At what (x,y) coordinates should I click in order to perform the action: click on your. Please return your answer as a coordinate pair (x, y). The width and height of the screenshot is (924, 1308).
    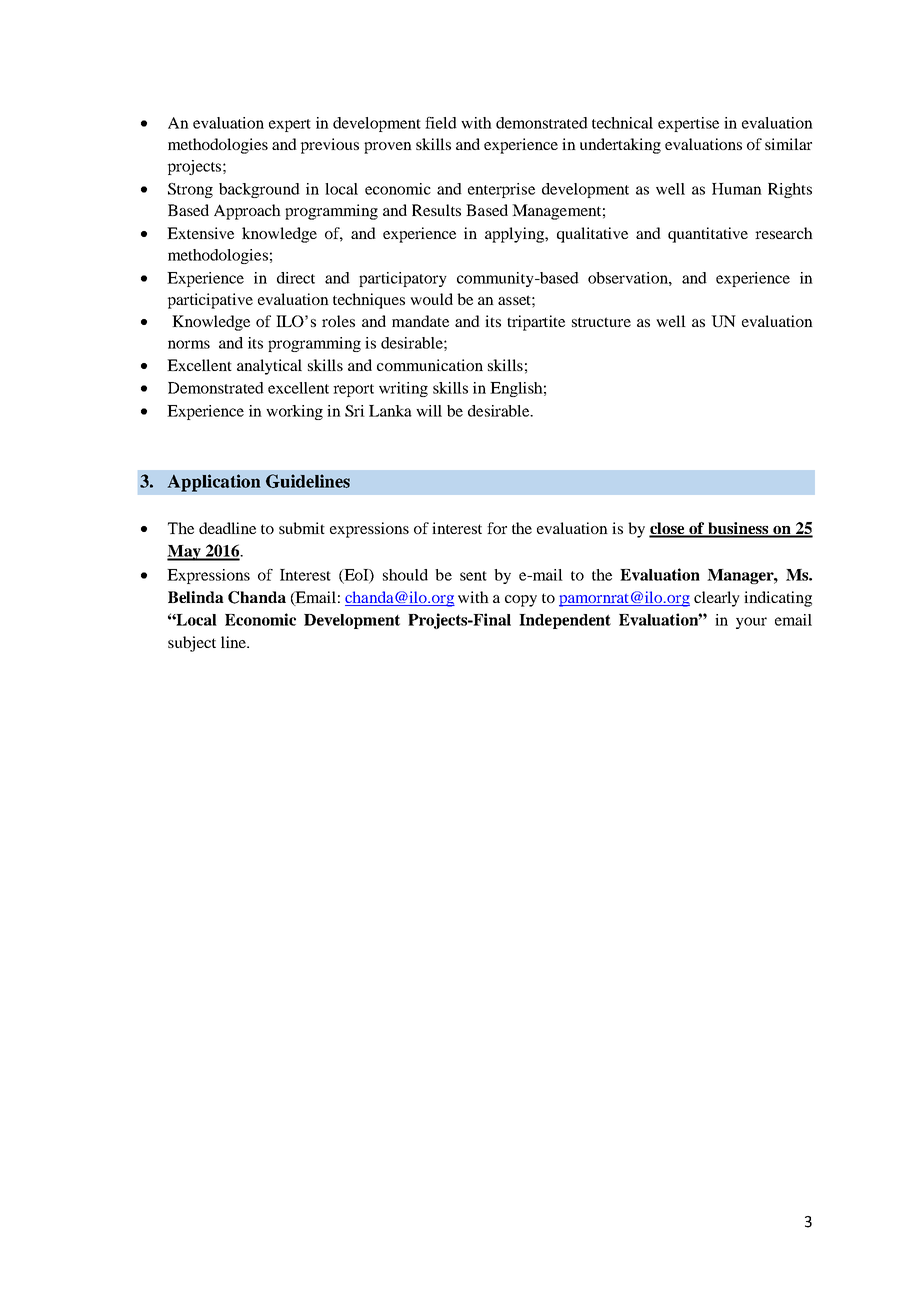
    Looking at the image, I should click on (751, 623).
